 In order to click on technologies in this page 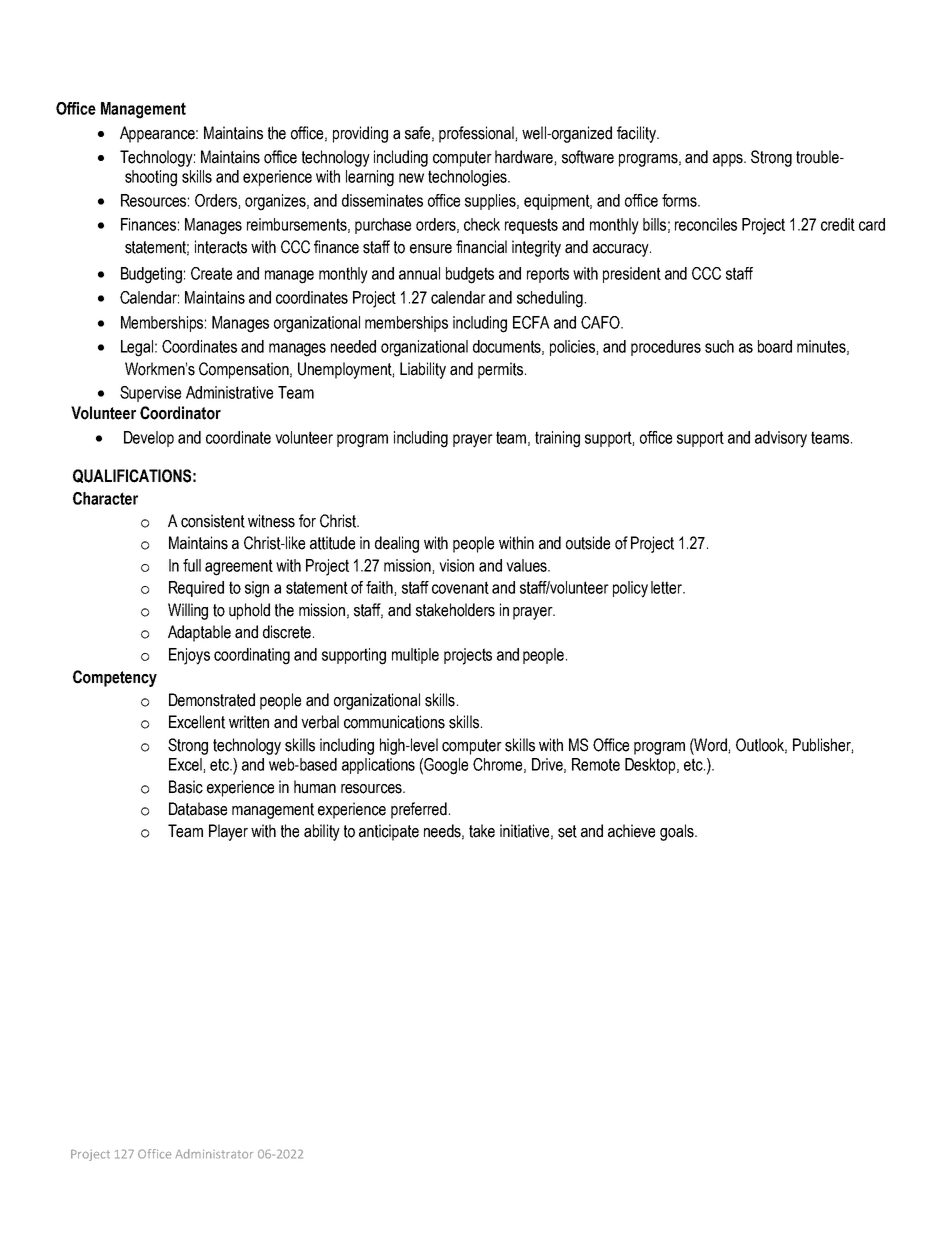, I will do `click(468, 178)`.
